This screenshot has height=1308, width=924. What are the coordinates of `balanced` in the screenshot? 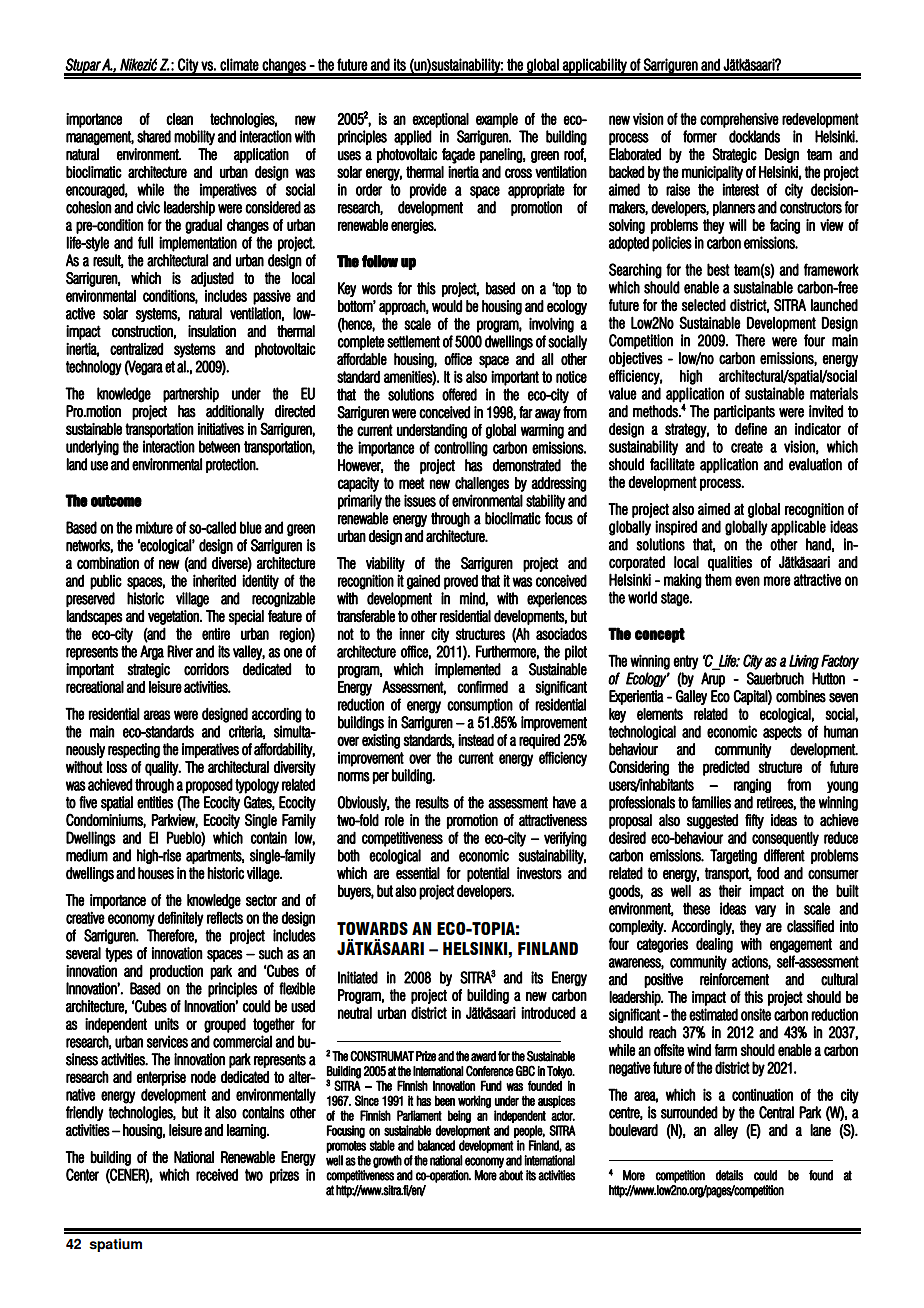 It's located at (436, 1145).
